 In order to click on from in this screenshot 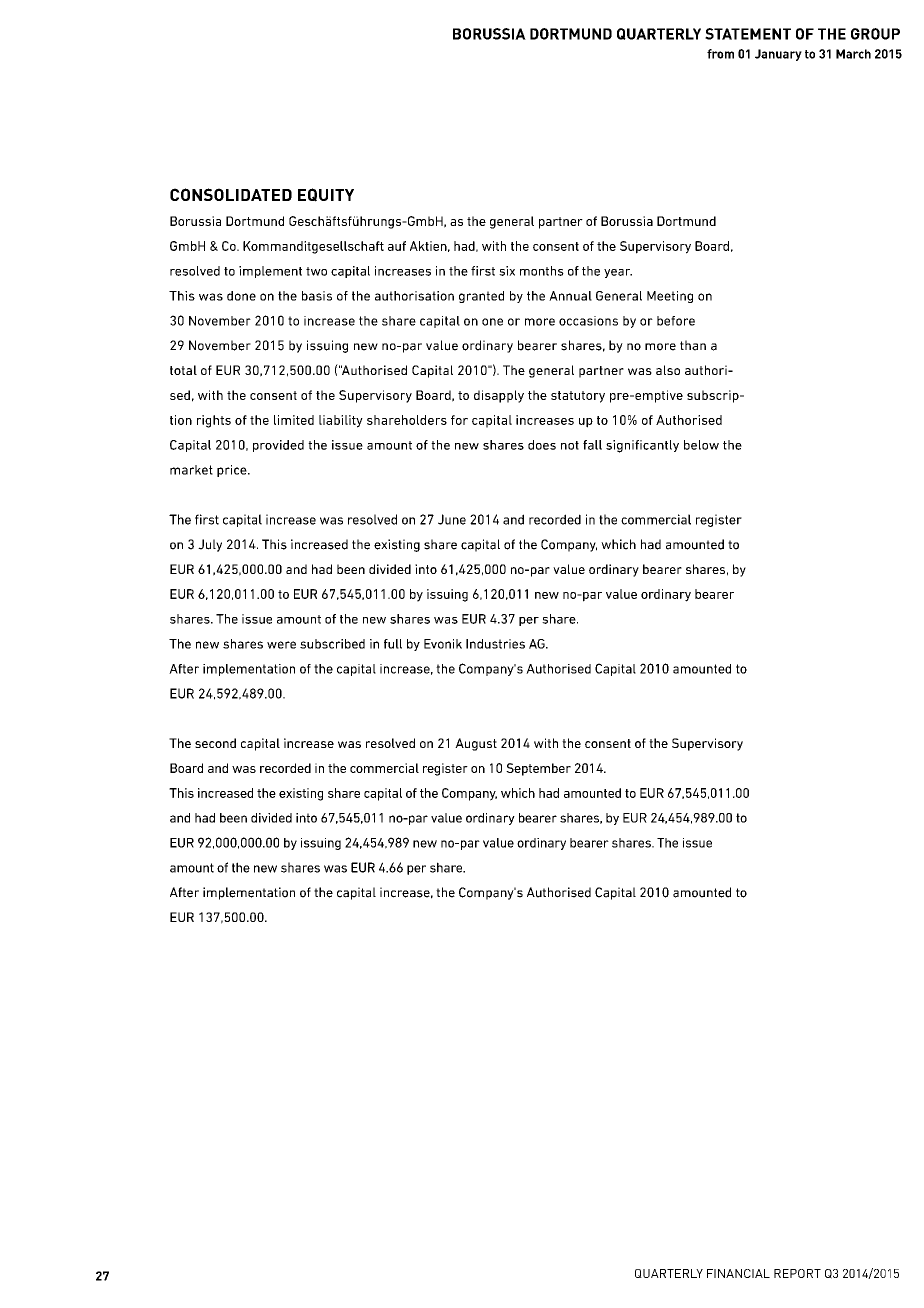, I will do `click(720, 54)`.
